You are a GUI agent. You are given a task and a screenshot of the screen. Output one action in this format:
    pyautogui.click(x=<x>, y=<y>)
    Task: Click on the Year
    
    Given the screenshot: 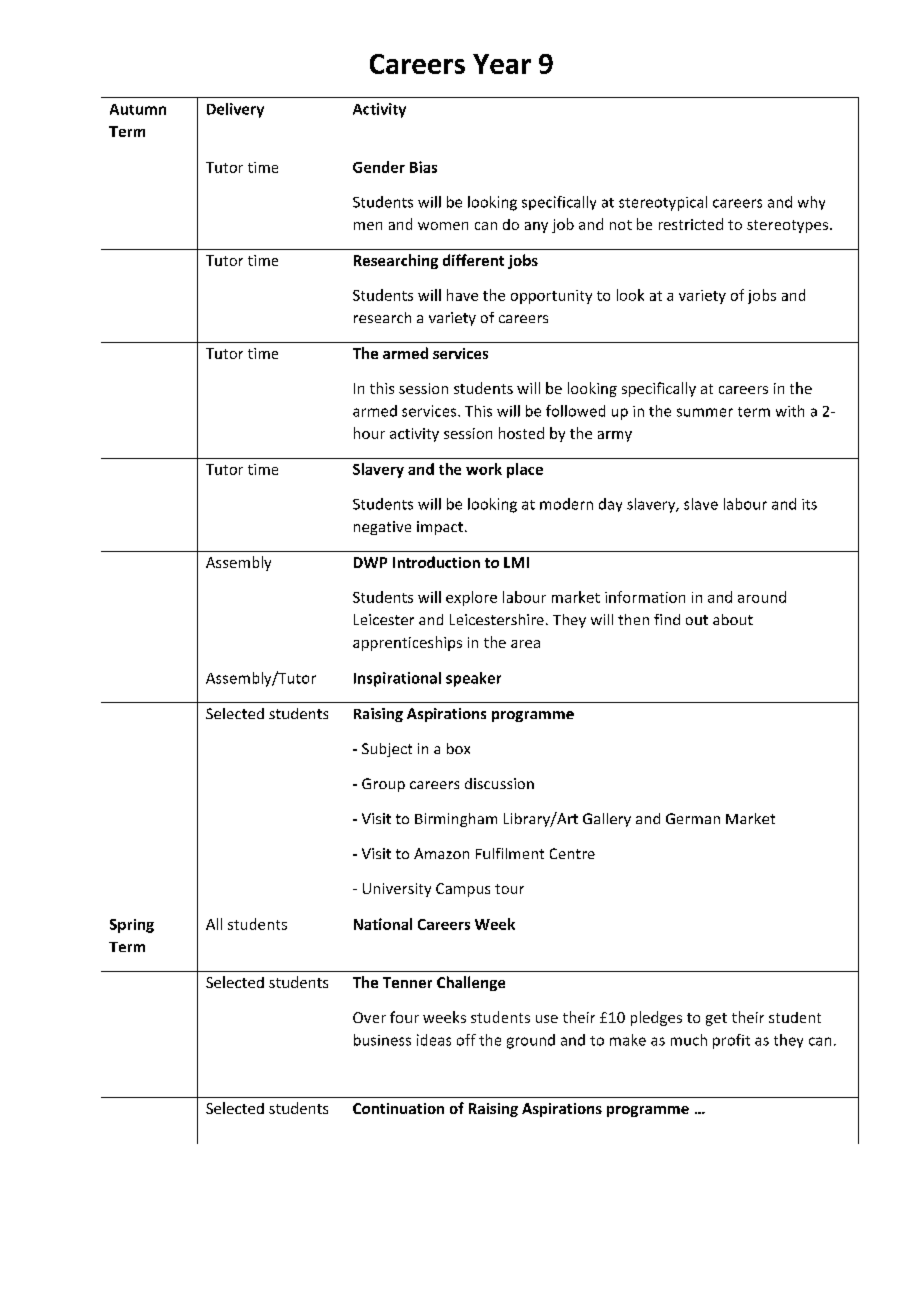 What is the action you would take?
    pyautogui.click(x=502, y=64)
